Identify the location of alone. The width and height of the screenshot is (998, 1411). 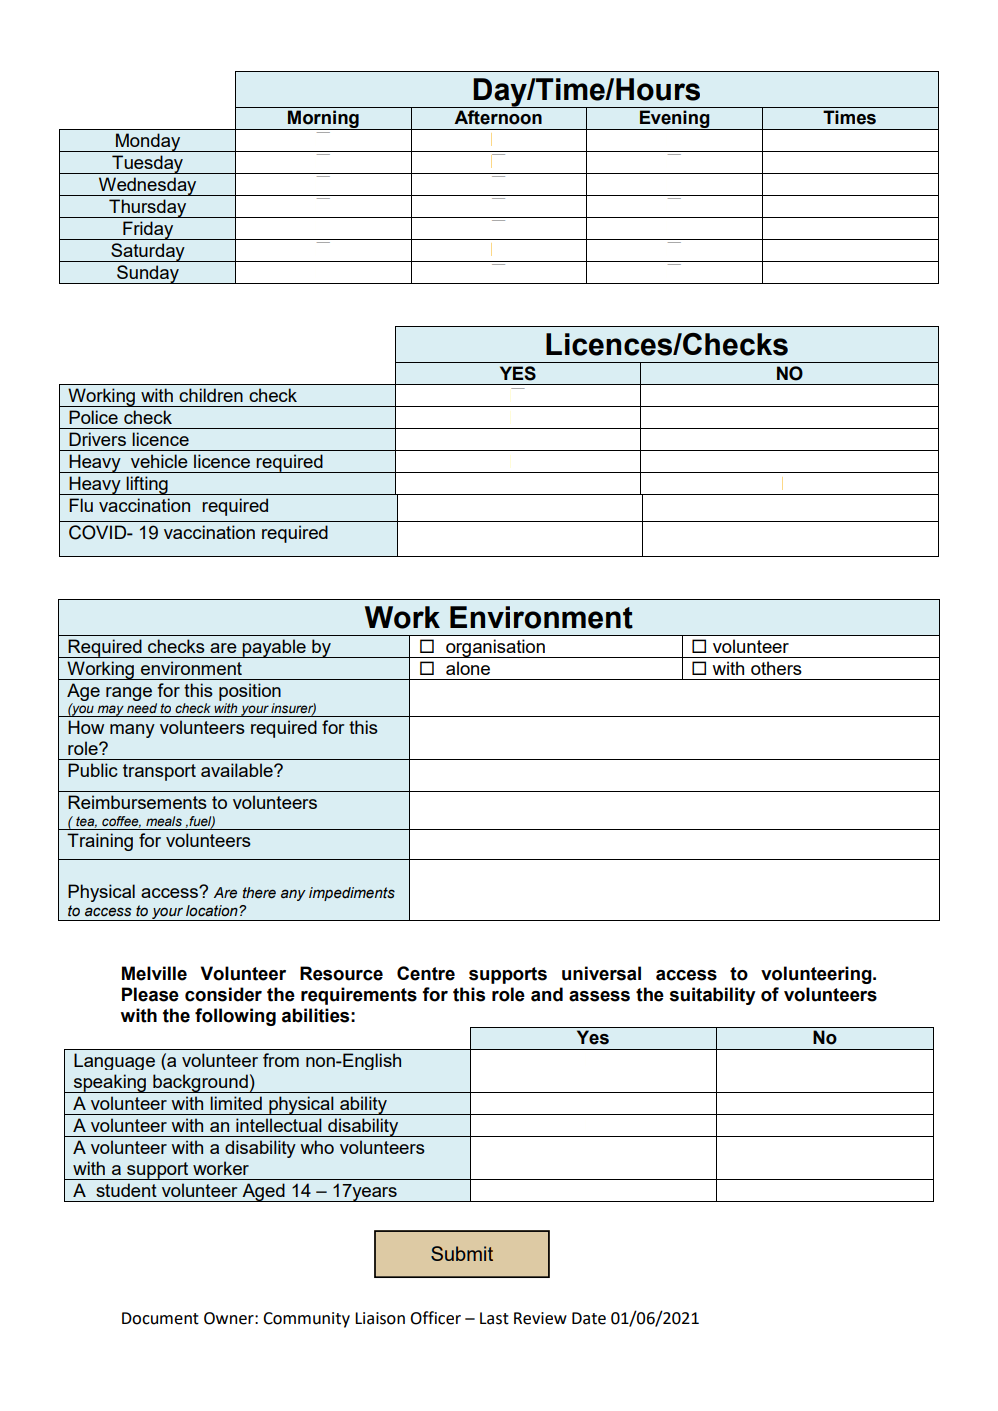
(468, 668).
